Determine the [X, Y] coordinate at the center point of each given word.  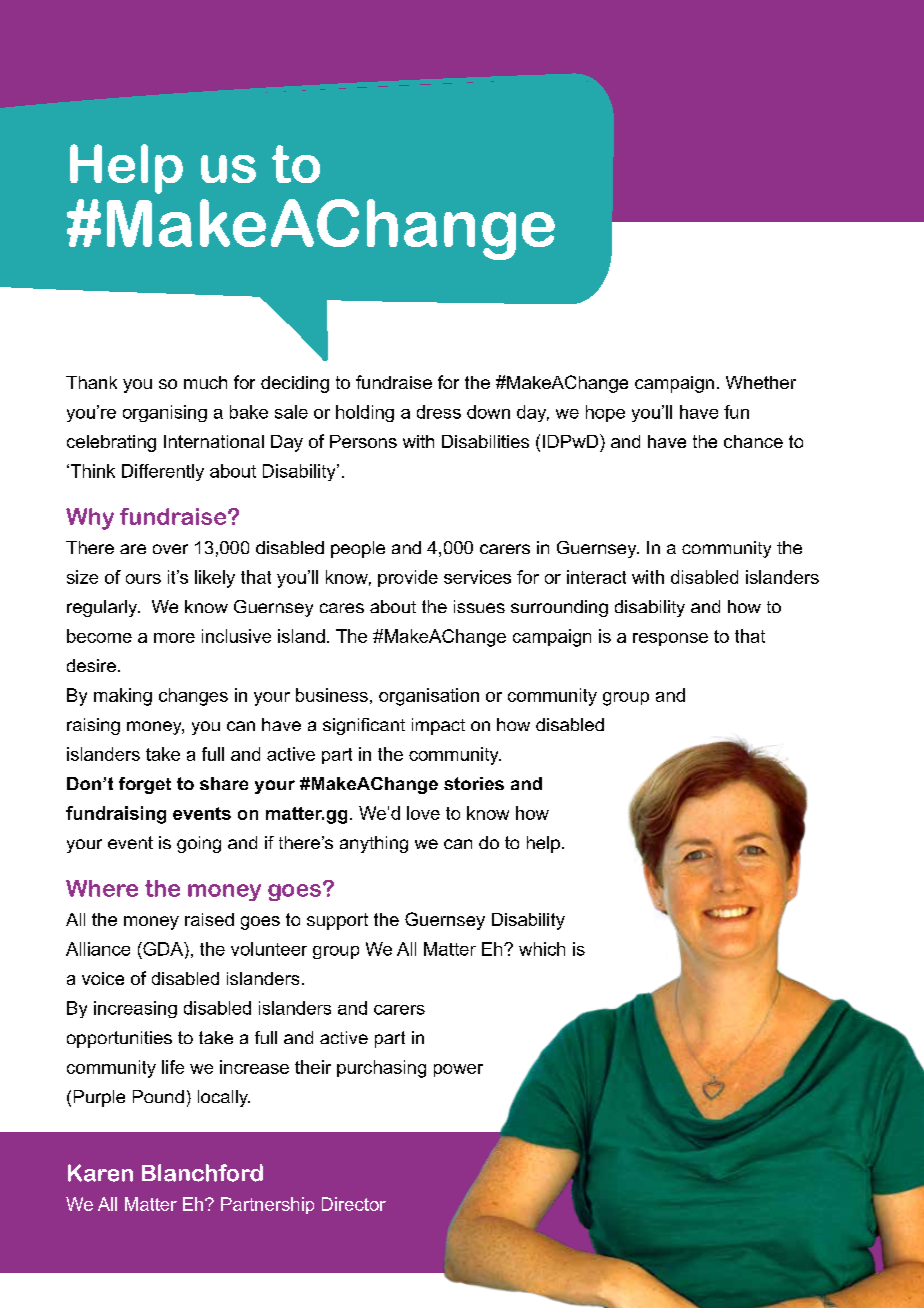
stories [474, 783]
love [423, 813]
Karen [100, 1173]
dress [439, 412]
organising [165, 413]
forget [145, 785]
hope [605, 413]
